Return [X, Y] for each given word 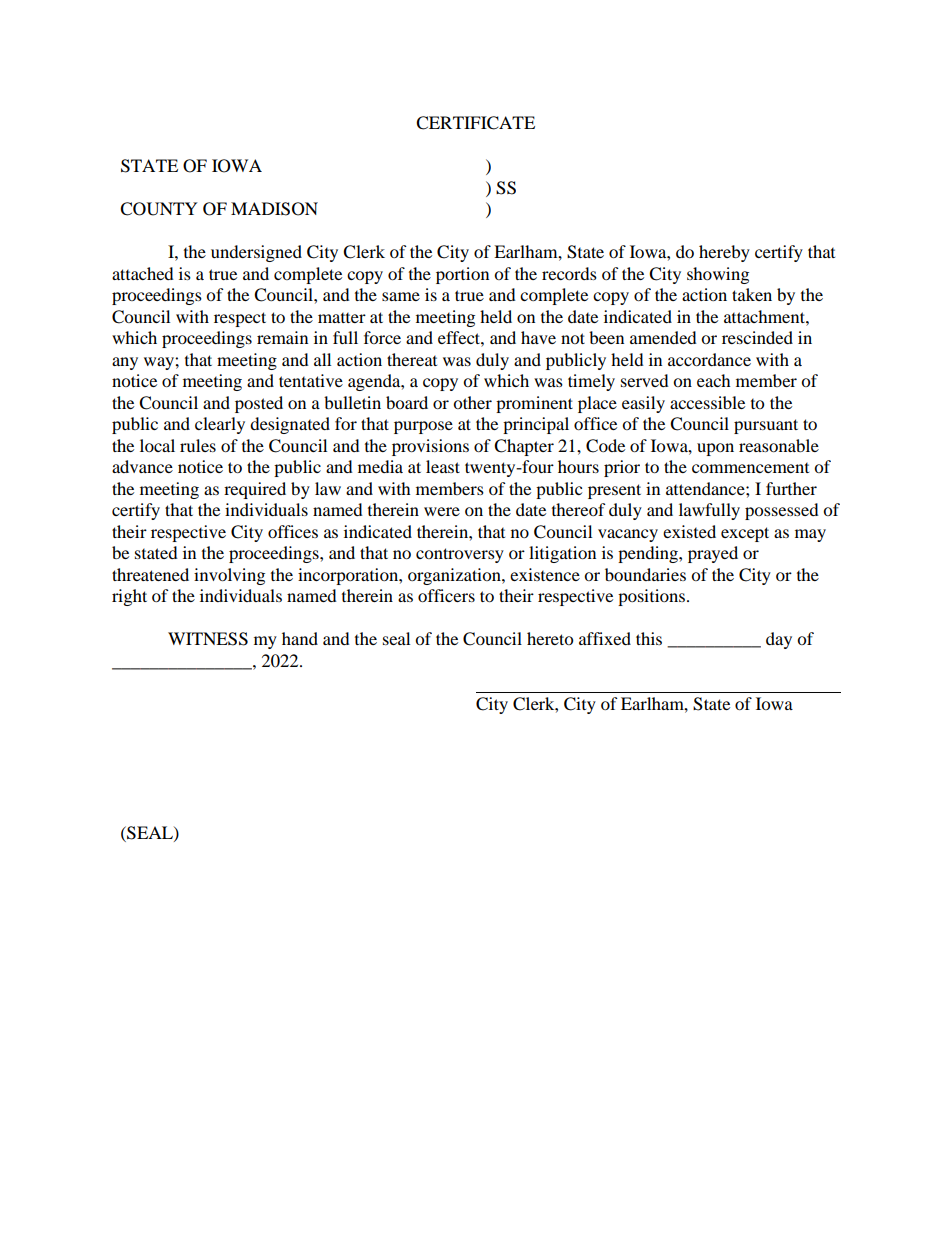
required [255, 490]
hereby [724, 253]
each [714, 380]
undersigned [256, 253]
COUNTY [159, 209]
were [442, 511]
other [472, 402]
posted [259, 404]
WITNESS [208, 639]
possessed [782, 511]
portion [462, 275]
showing [718, 275]
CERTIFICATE [475, 123]
